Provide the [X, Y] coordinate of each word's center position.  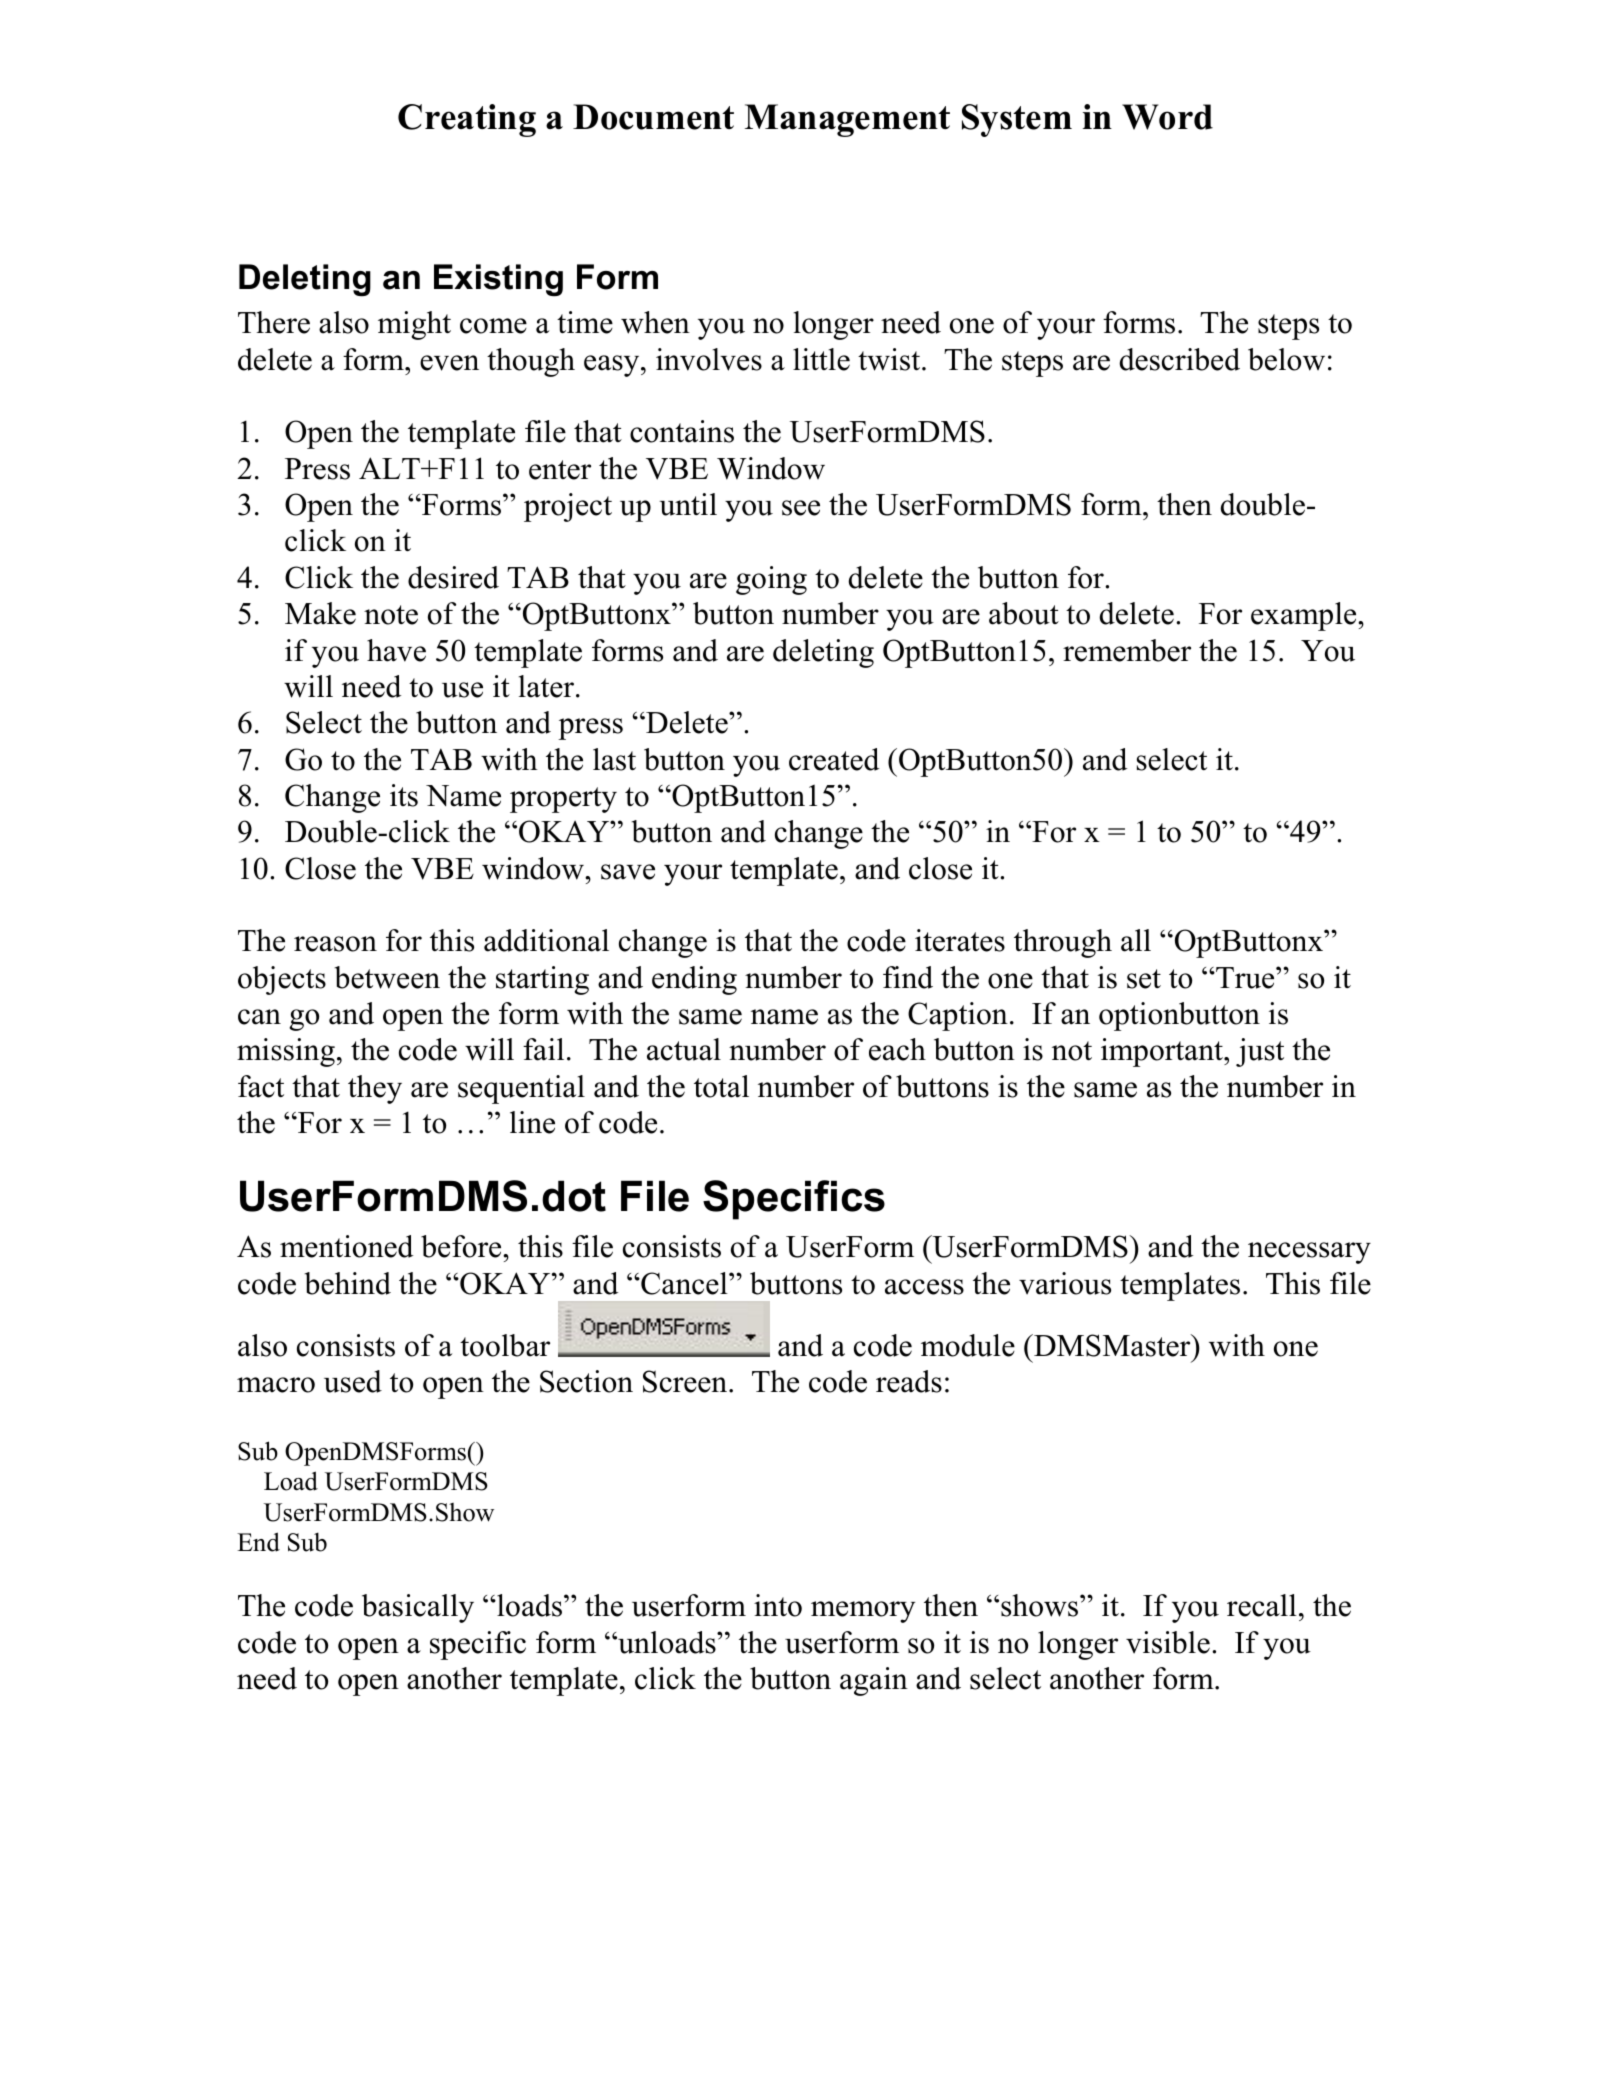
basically [418, 1608]
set [1144, 979]
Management [847, 120]
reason [335, 944]
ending [694, 980]
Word [1167, 117]
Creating [467, 120]
